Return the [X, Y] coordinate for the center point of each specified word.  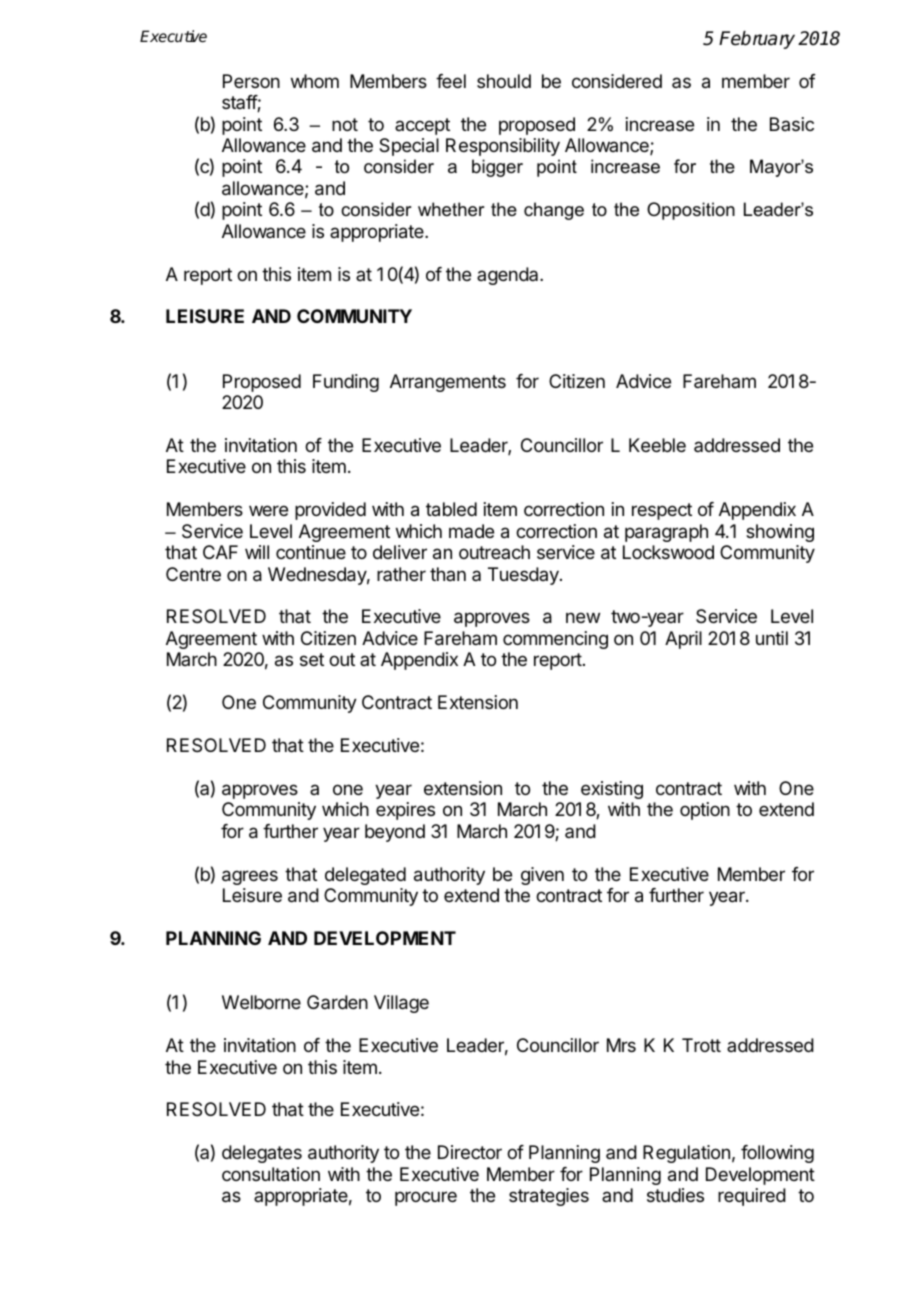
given [542, 876]
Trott [701, 1045]
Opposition [691, 211]
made [471, 531]
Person [251, 81]
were [268, 510]
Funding [346, 383]
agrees [250, 877]
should [504, 81]
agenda [509, 276]
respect [662, 511]
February [757, 40]
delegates [262, 1154]
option [705, 811]
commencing [555, 640]
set [312, 659]
